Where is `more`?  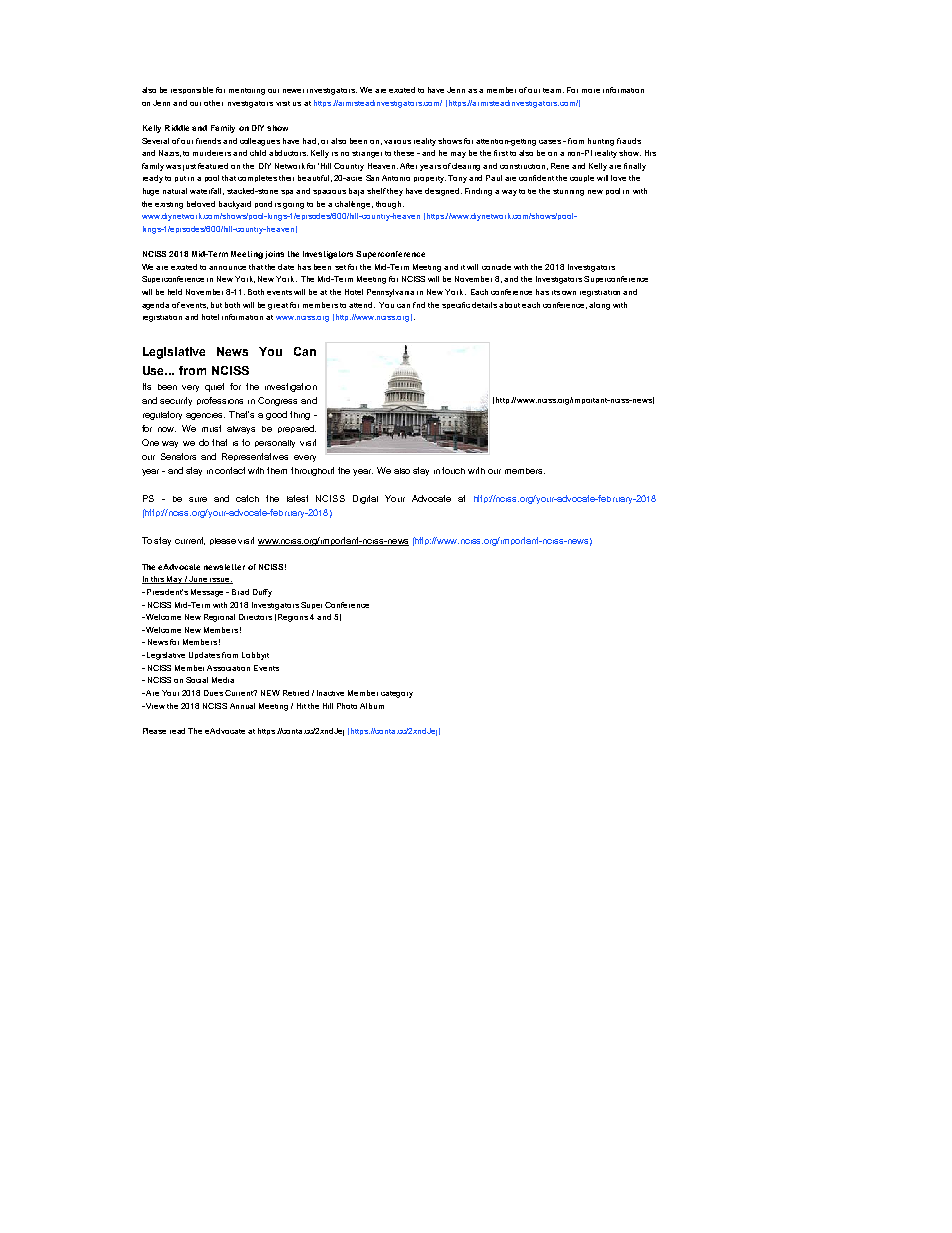
more is located at coordinates (591, 91).
